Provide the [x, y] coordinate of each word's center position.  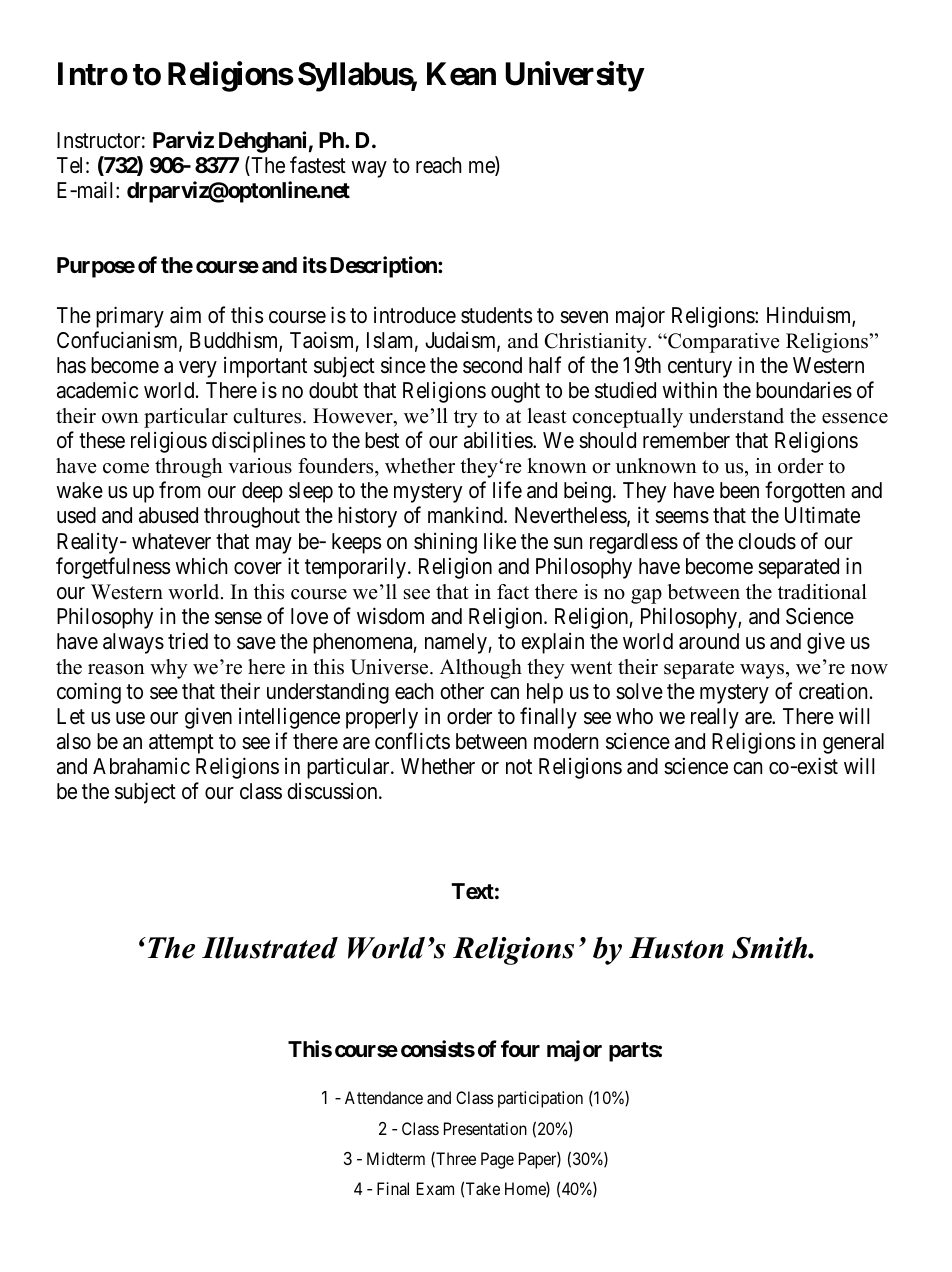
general [853, 743]
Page [497, 1160]
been [739, 490]
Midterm [396, 1158]
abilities [499, 440]
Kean [461, 74]
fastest [318, 165]
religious [169, 442]
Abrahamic [141, 766]
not [519, 767]
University [574, 76]
